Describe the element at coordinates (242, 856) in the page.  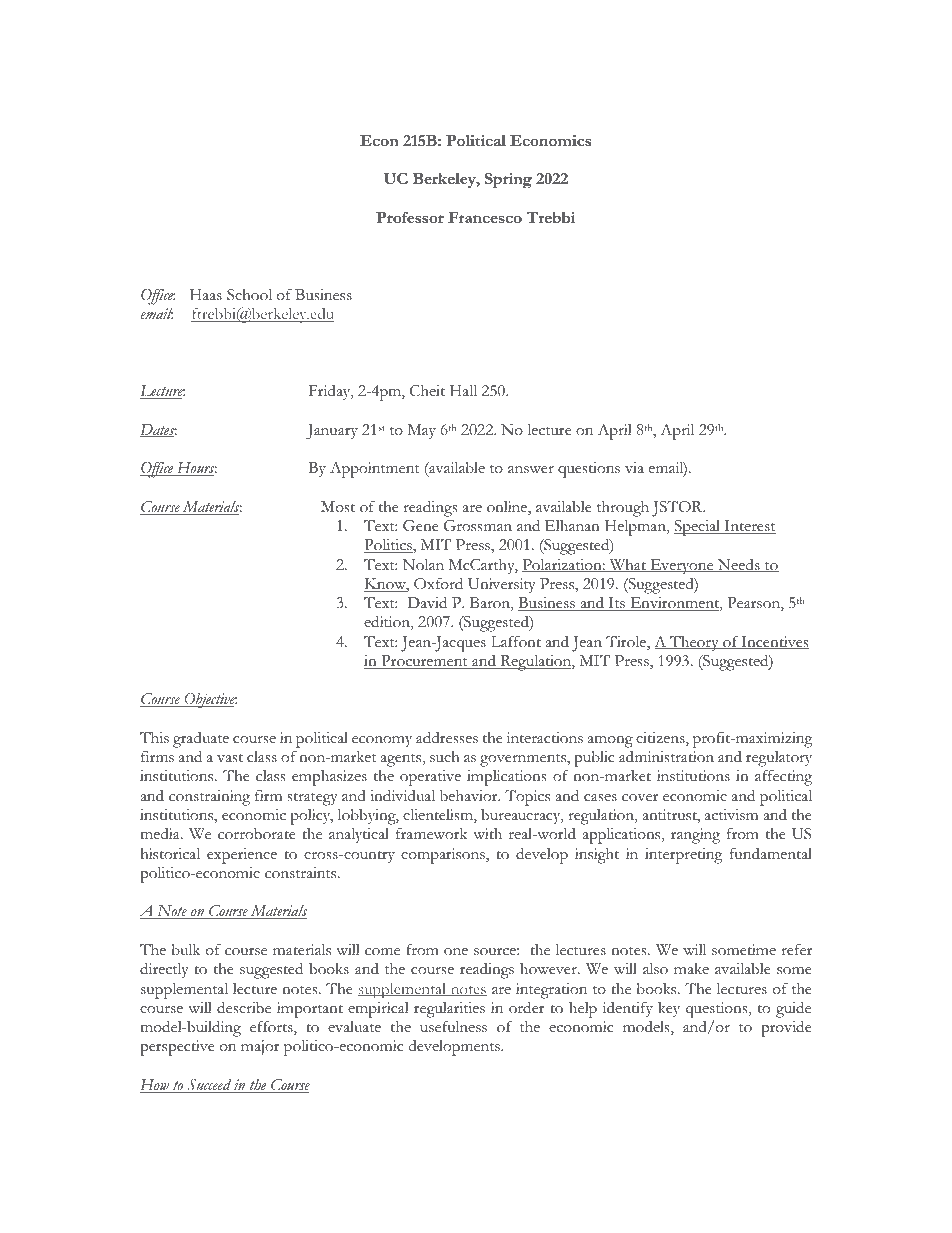
I see `experience` at that location.
